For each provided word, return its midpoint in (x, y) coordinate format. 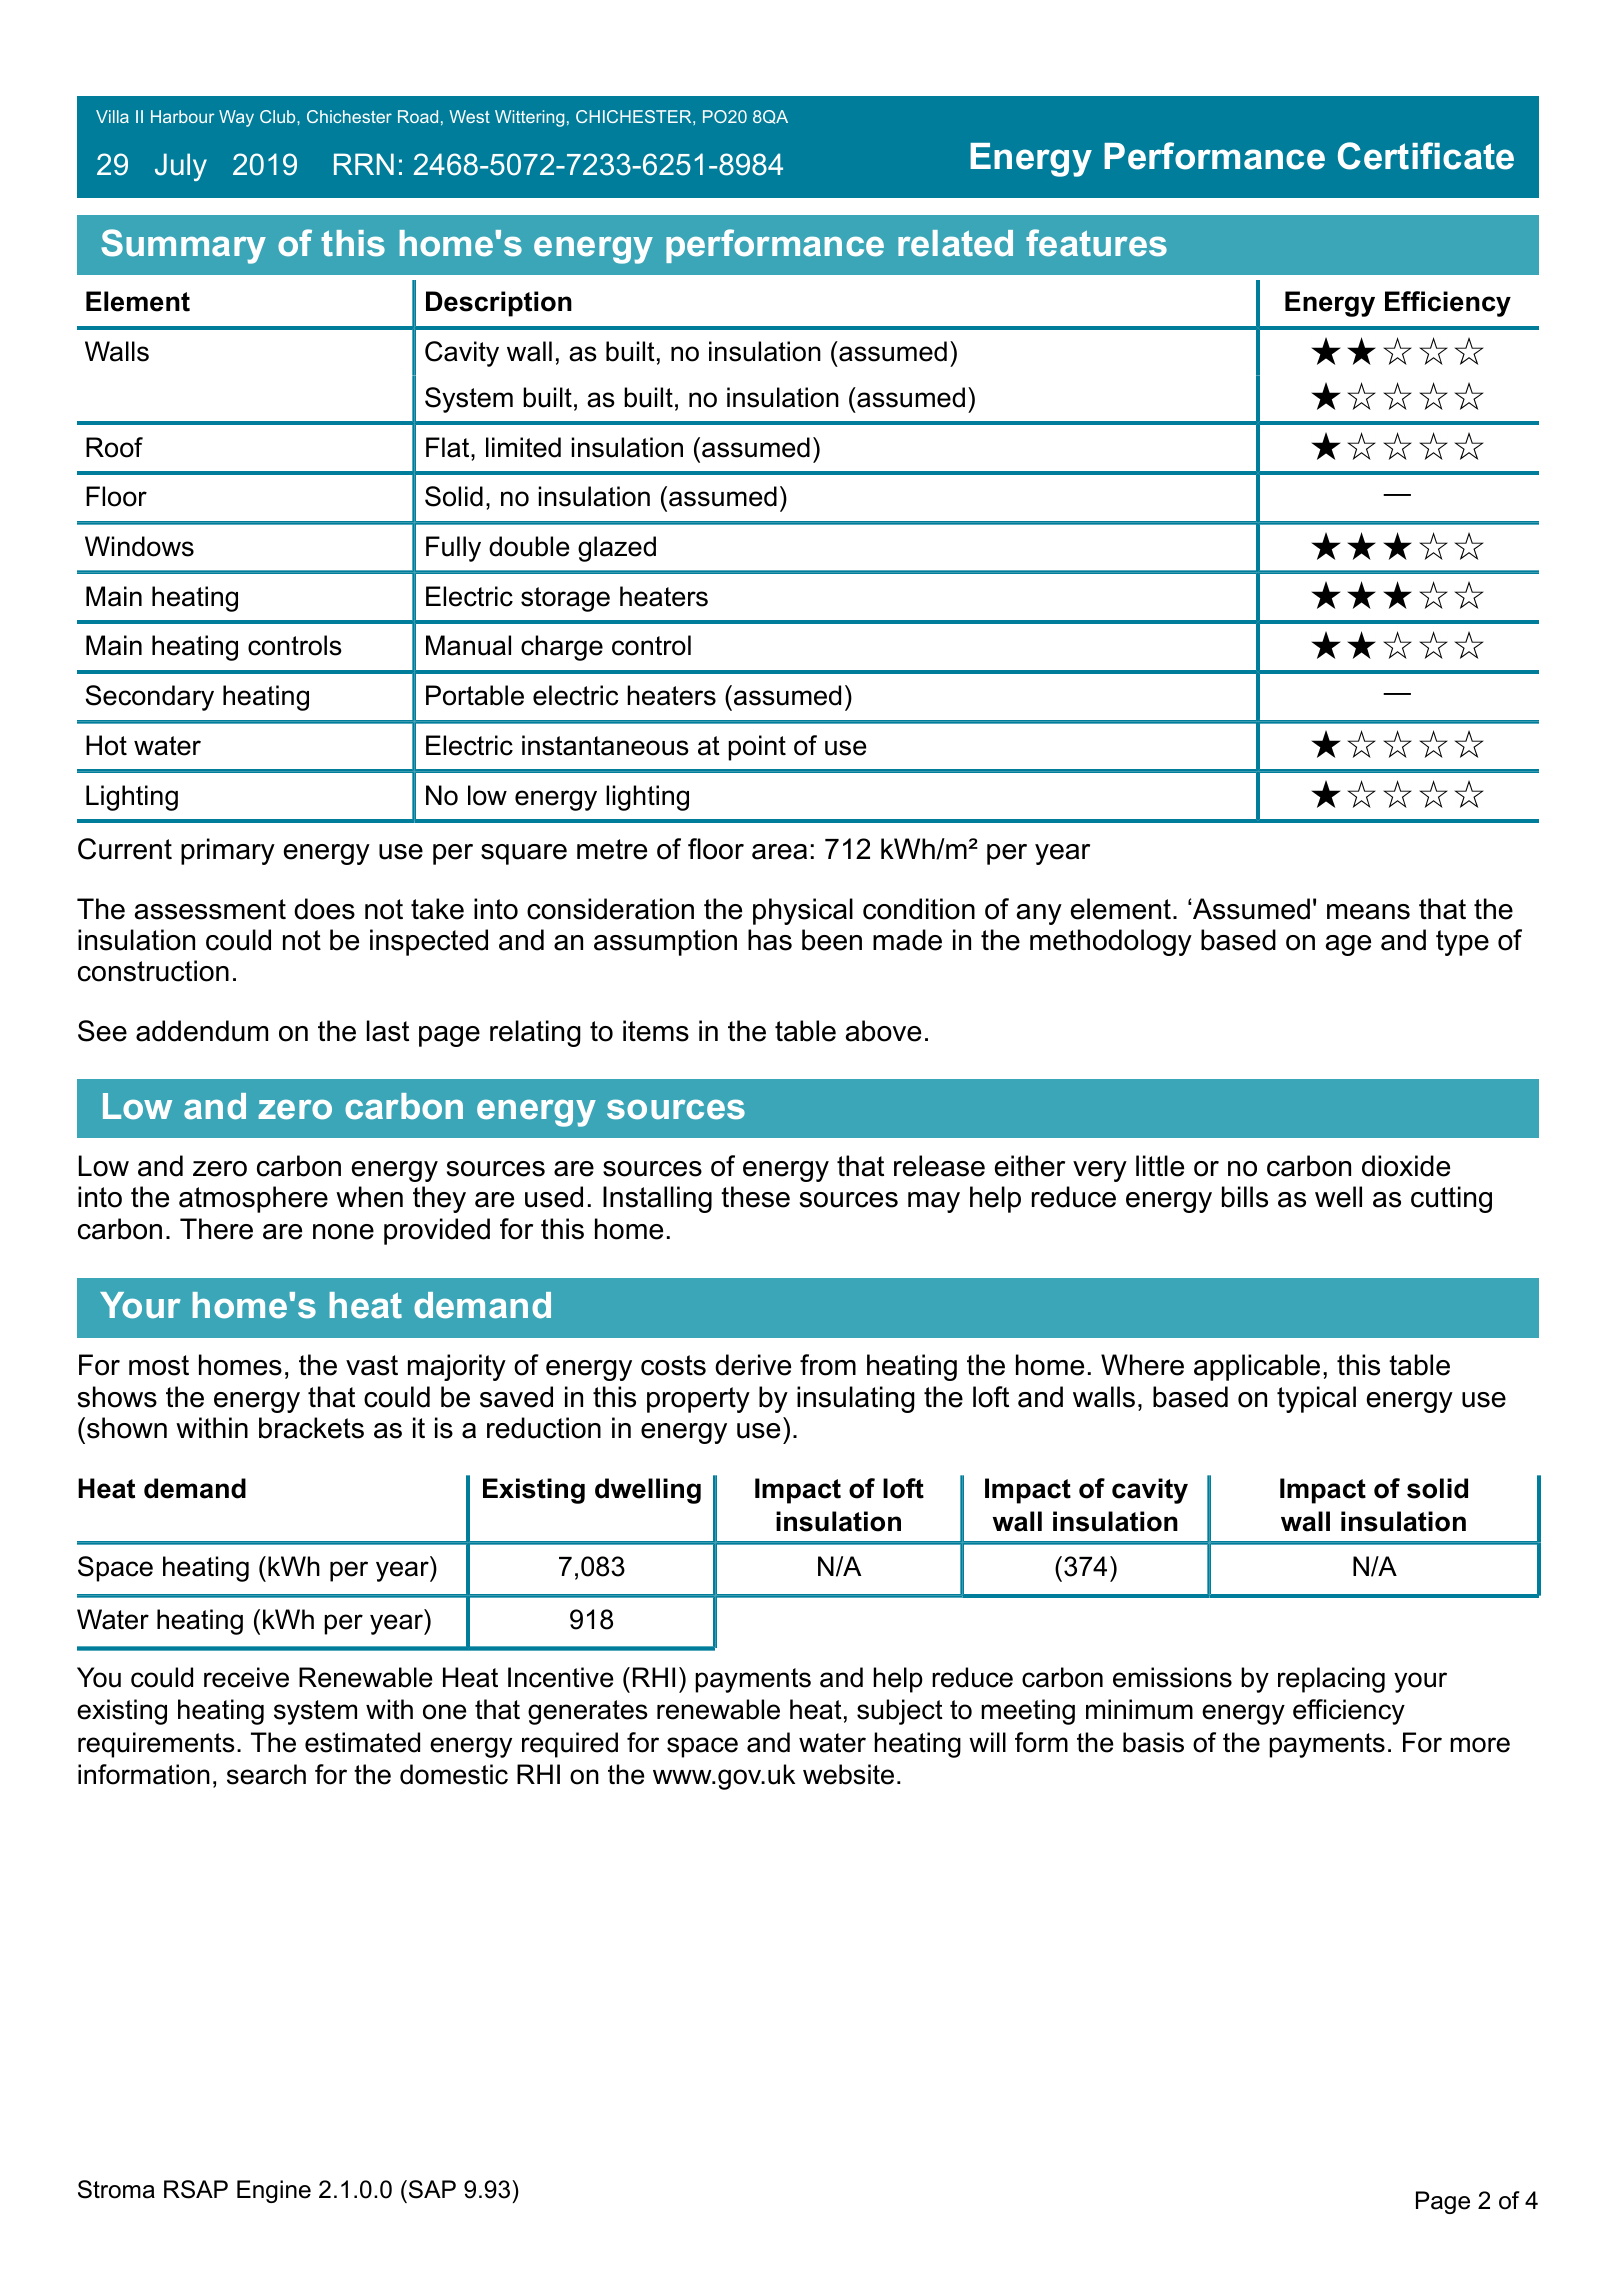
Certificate (1426, 156)
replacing (1331, 1680)
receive (246, 1677)
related (955, 243)
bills (1245, 1197)
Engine (274, 2191)
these (755, 1197)
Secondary (150, 698)
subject (900, 1712)
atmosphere (253, 1199)
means (1368, 912)
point (757, 748)
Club (279, 116)
